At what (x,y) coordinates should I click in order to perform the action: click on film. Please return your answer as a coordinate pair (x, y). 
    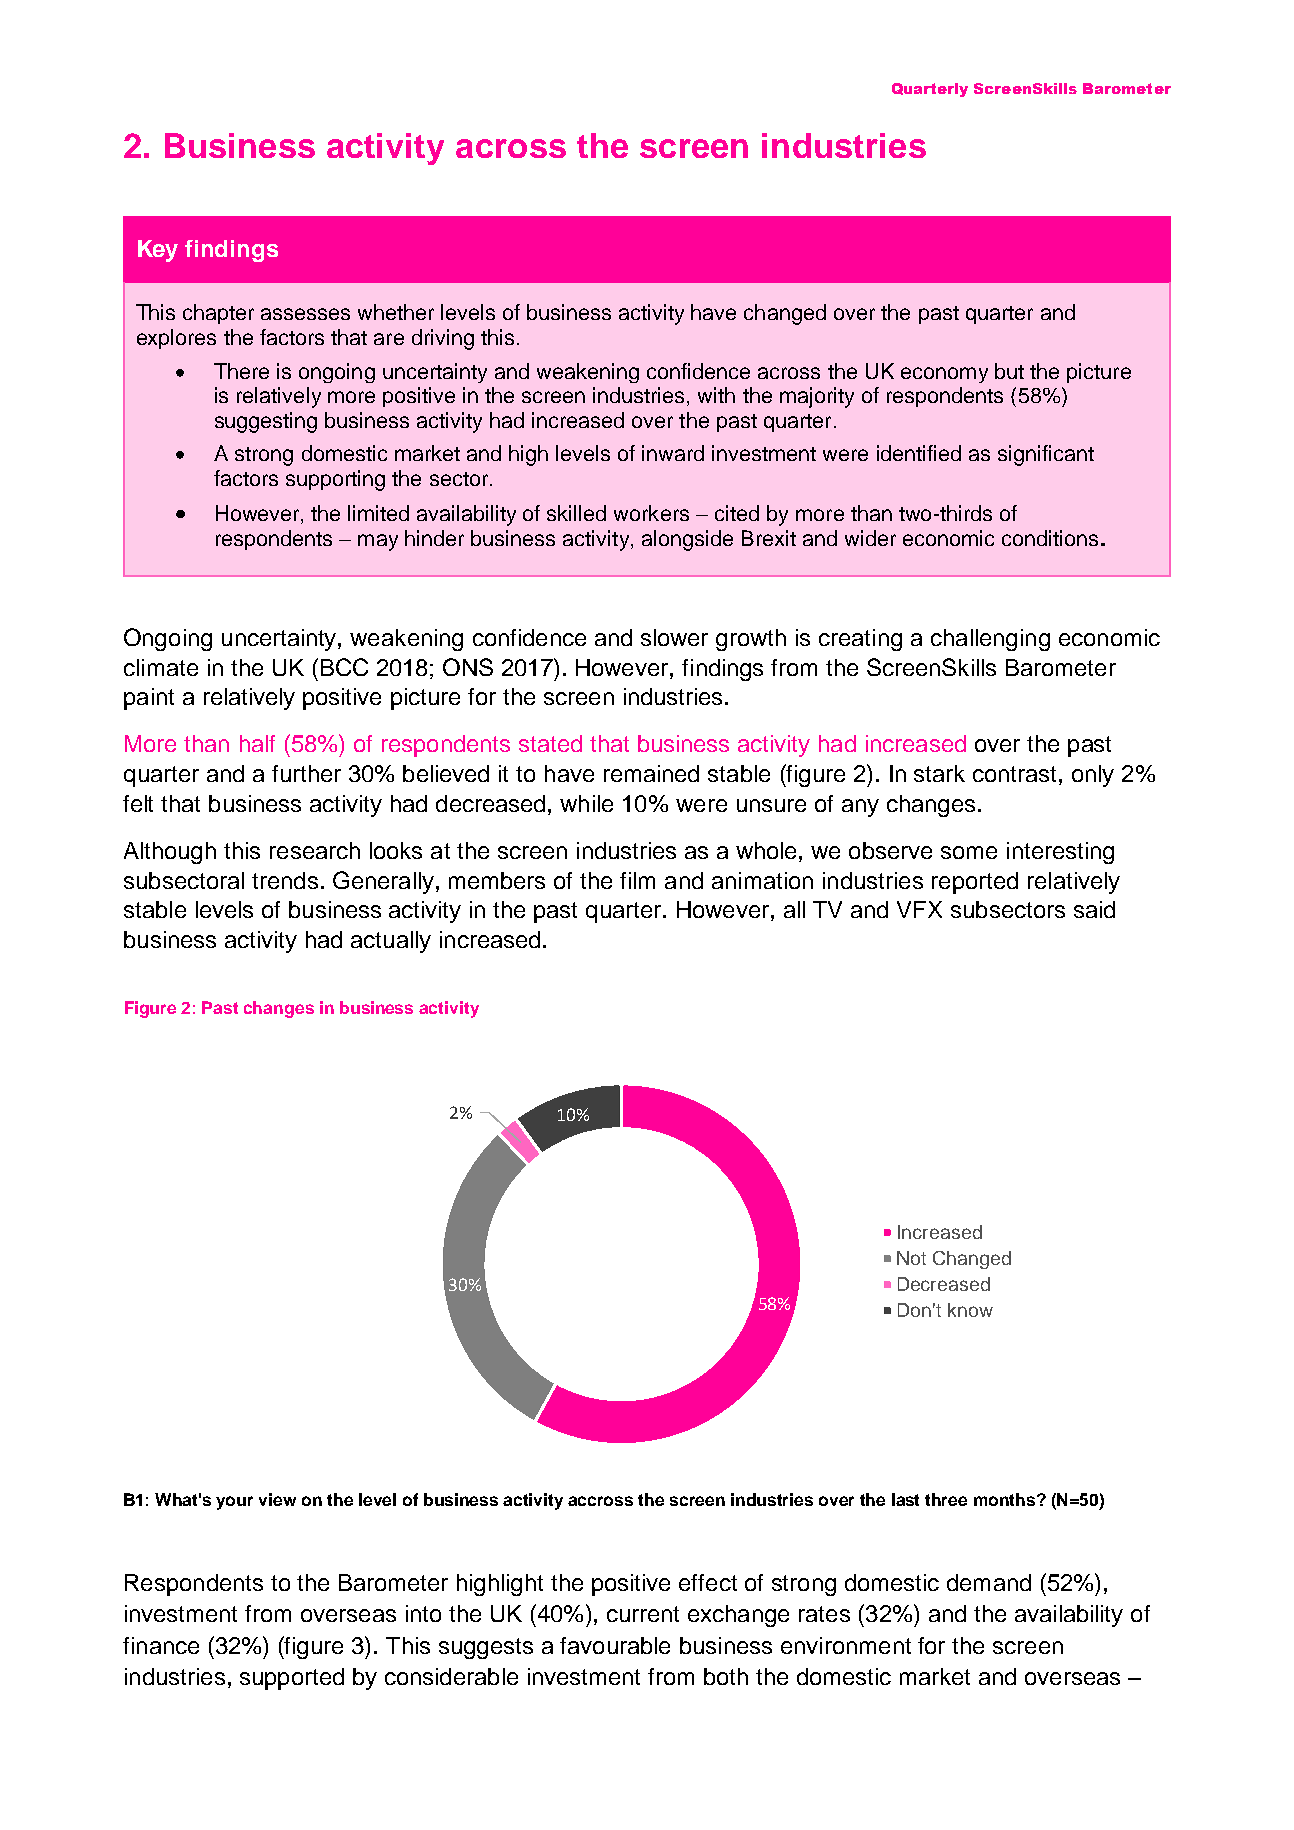
    Looking at the image, I should click on (637, 880).
